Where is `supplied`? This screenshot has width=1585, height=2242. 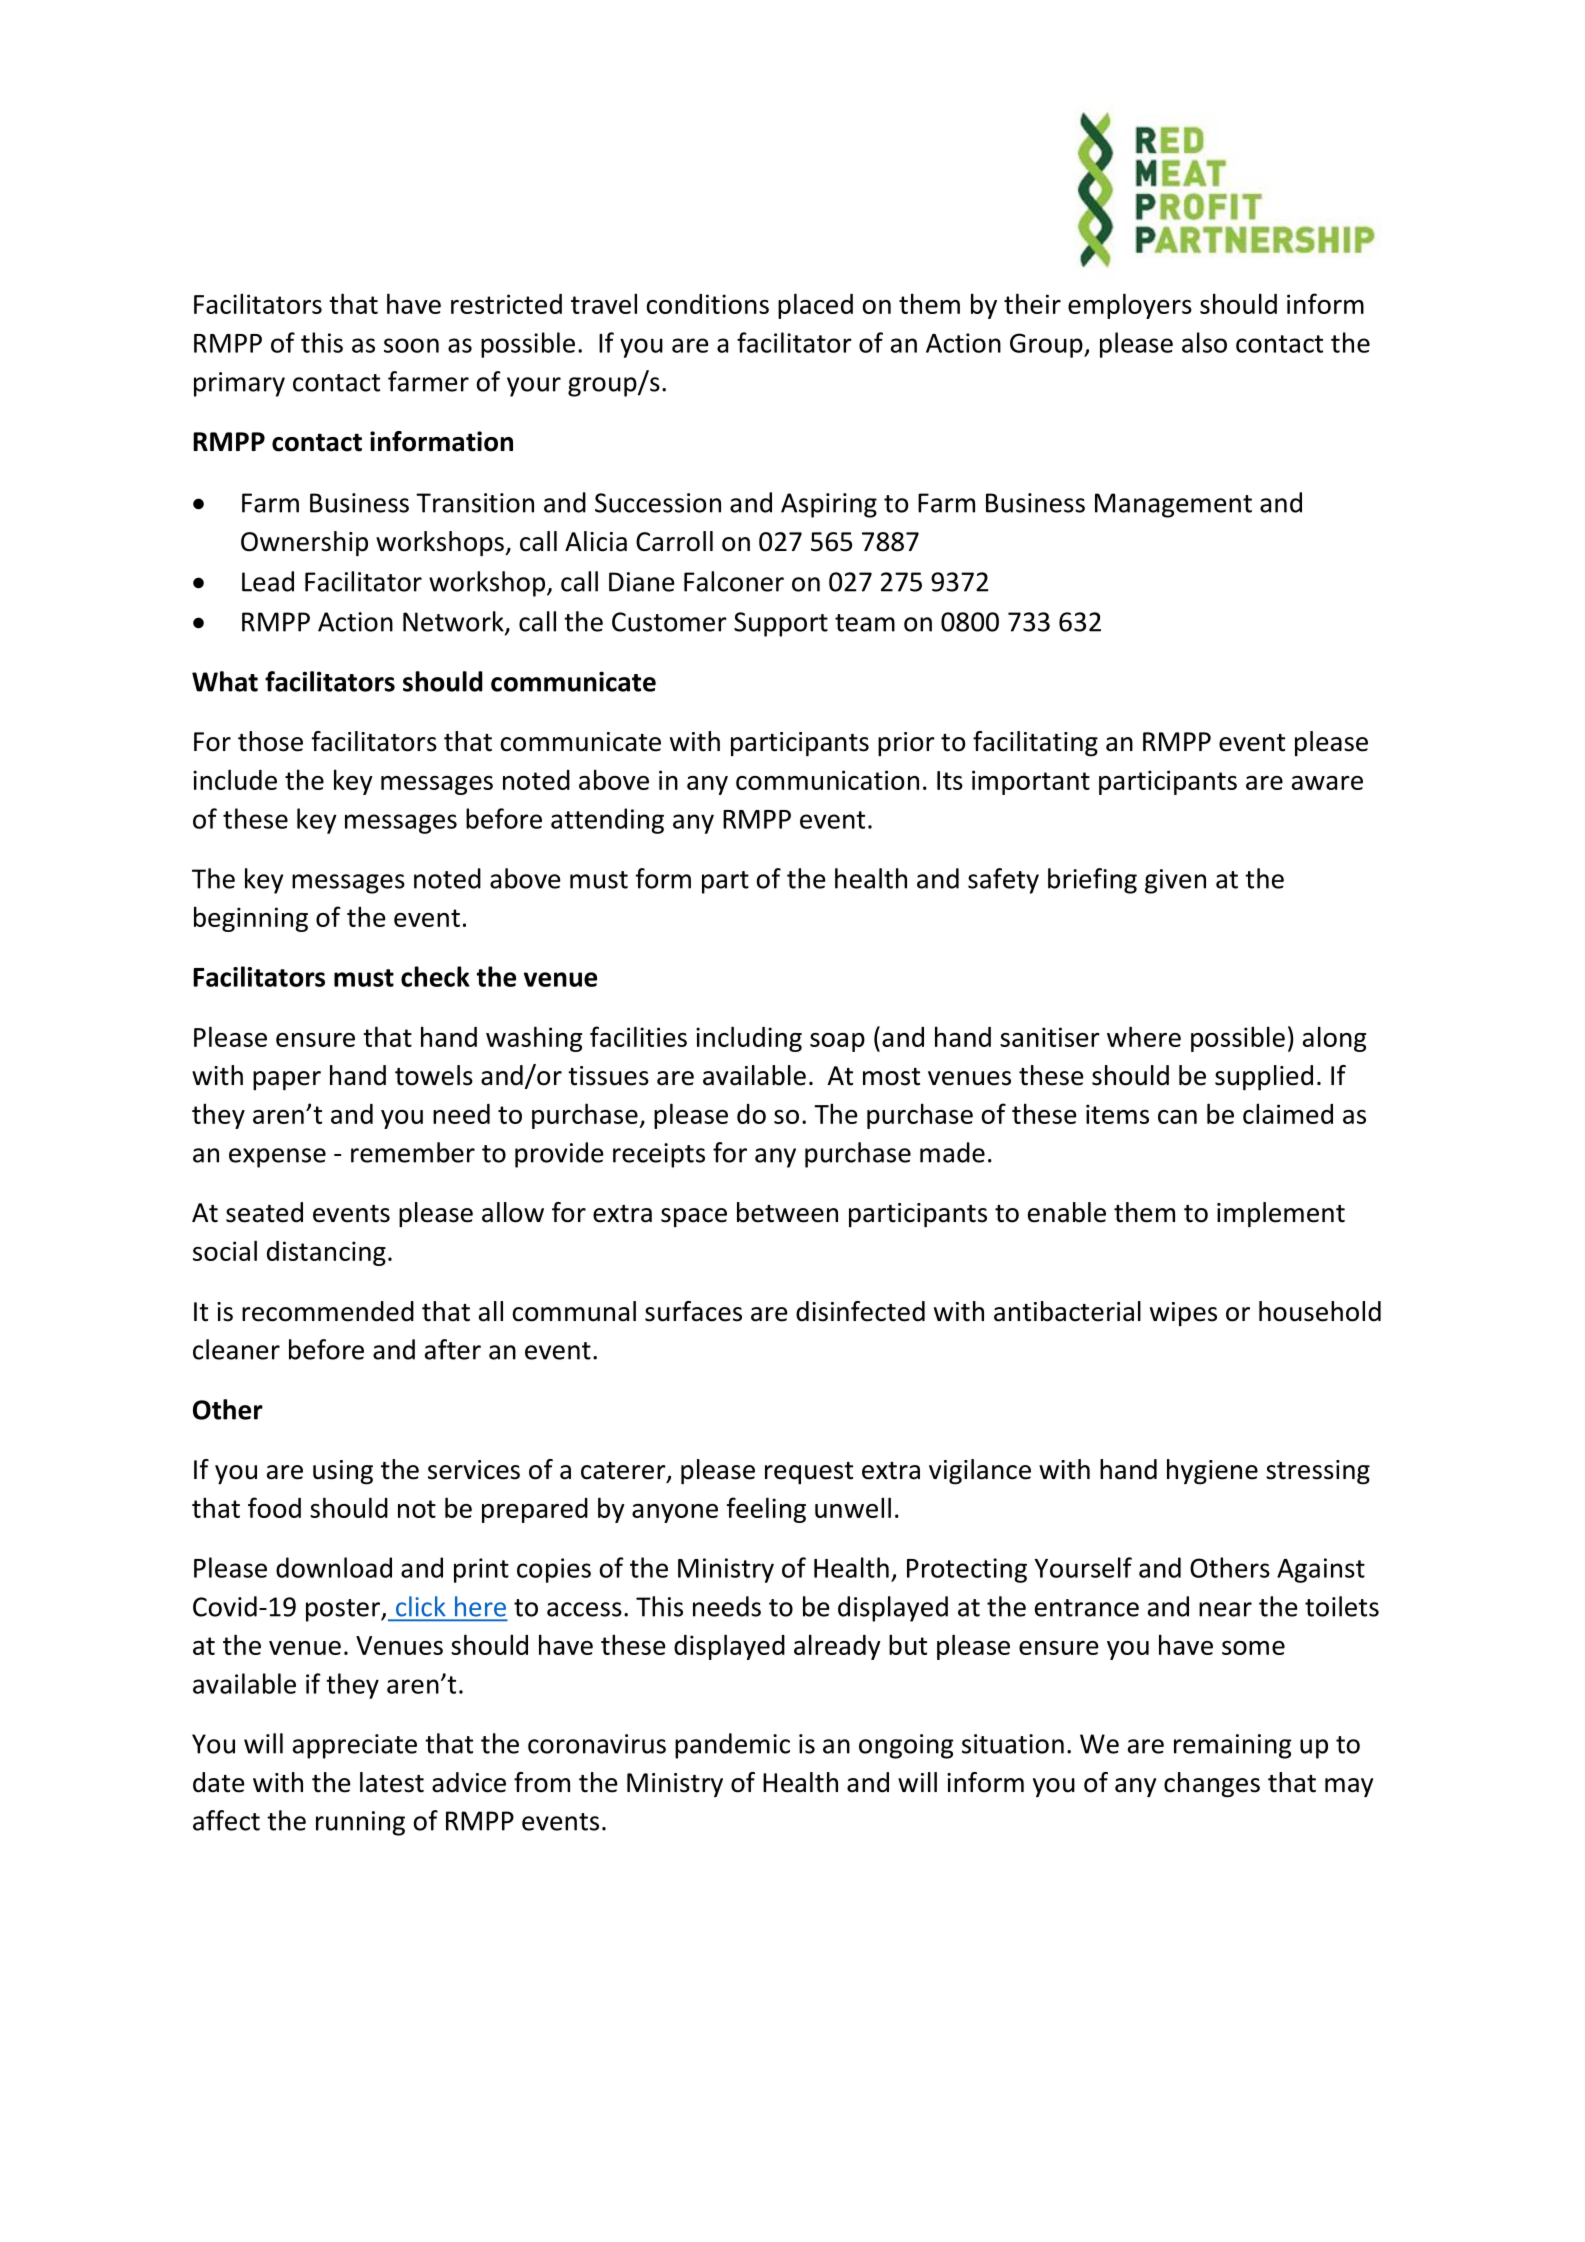
supplied is located at coordinates (1264, 1078).
